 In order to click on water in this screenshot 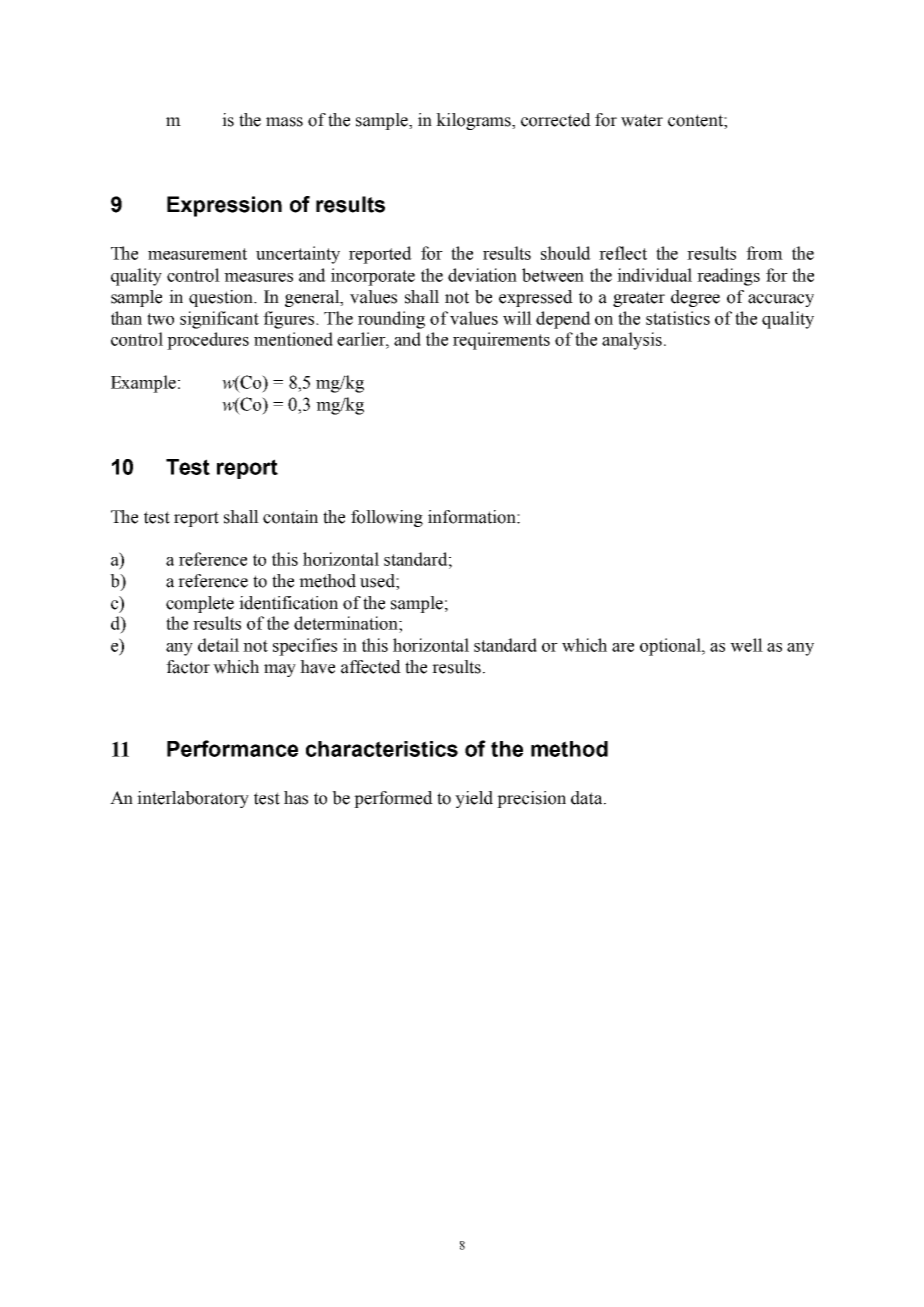, I will do `click(642, 120)`.
